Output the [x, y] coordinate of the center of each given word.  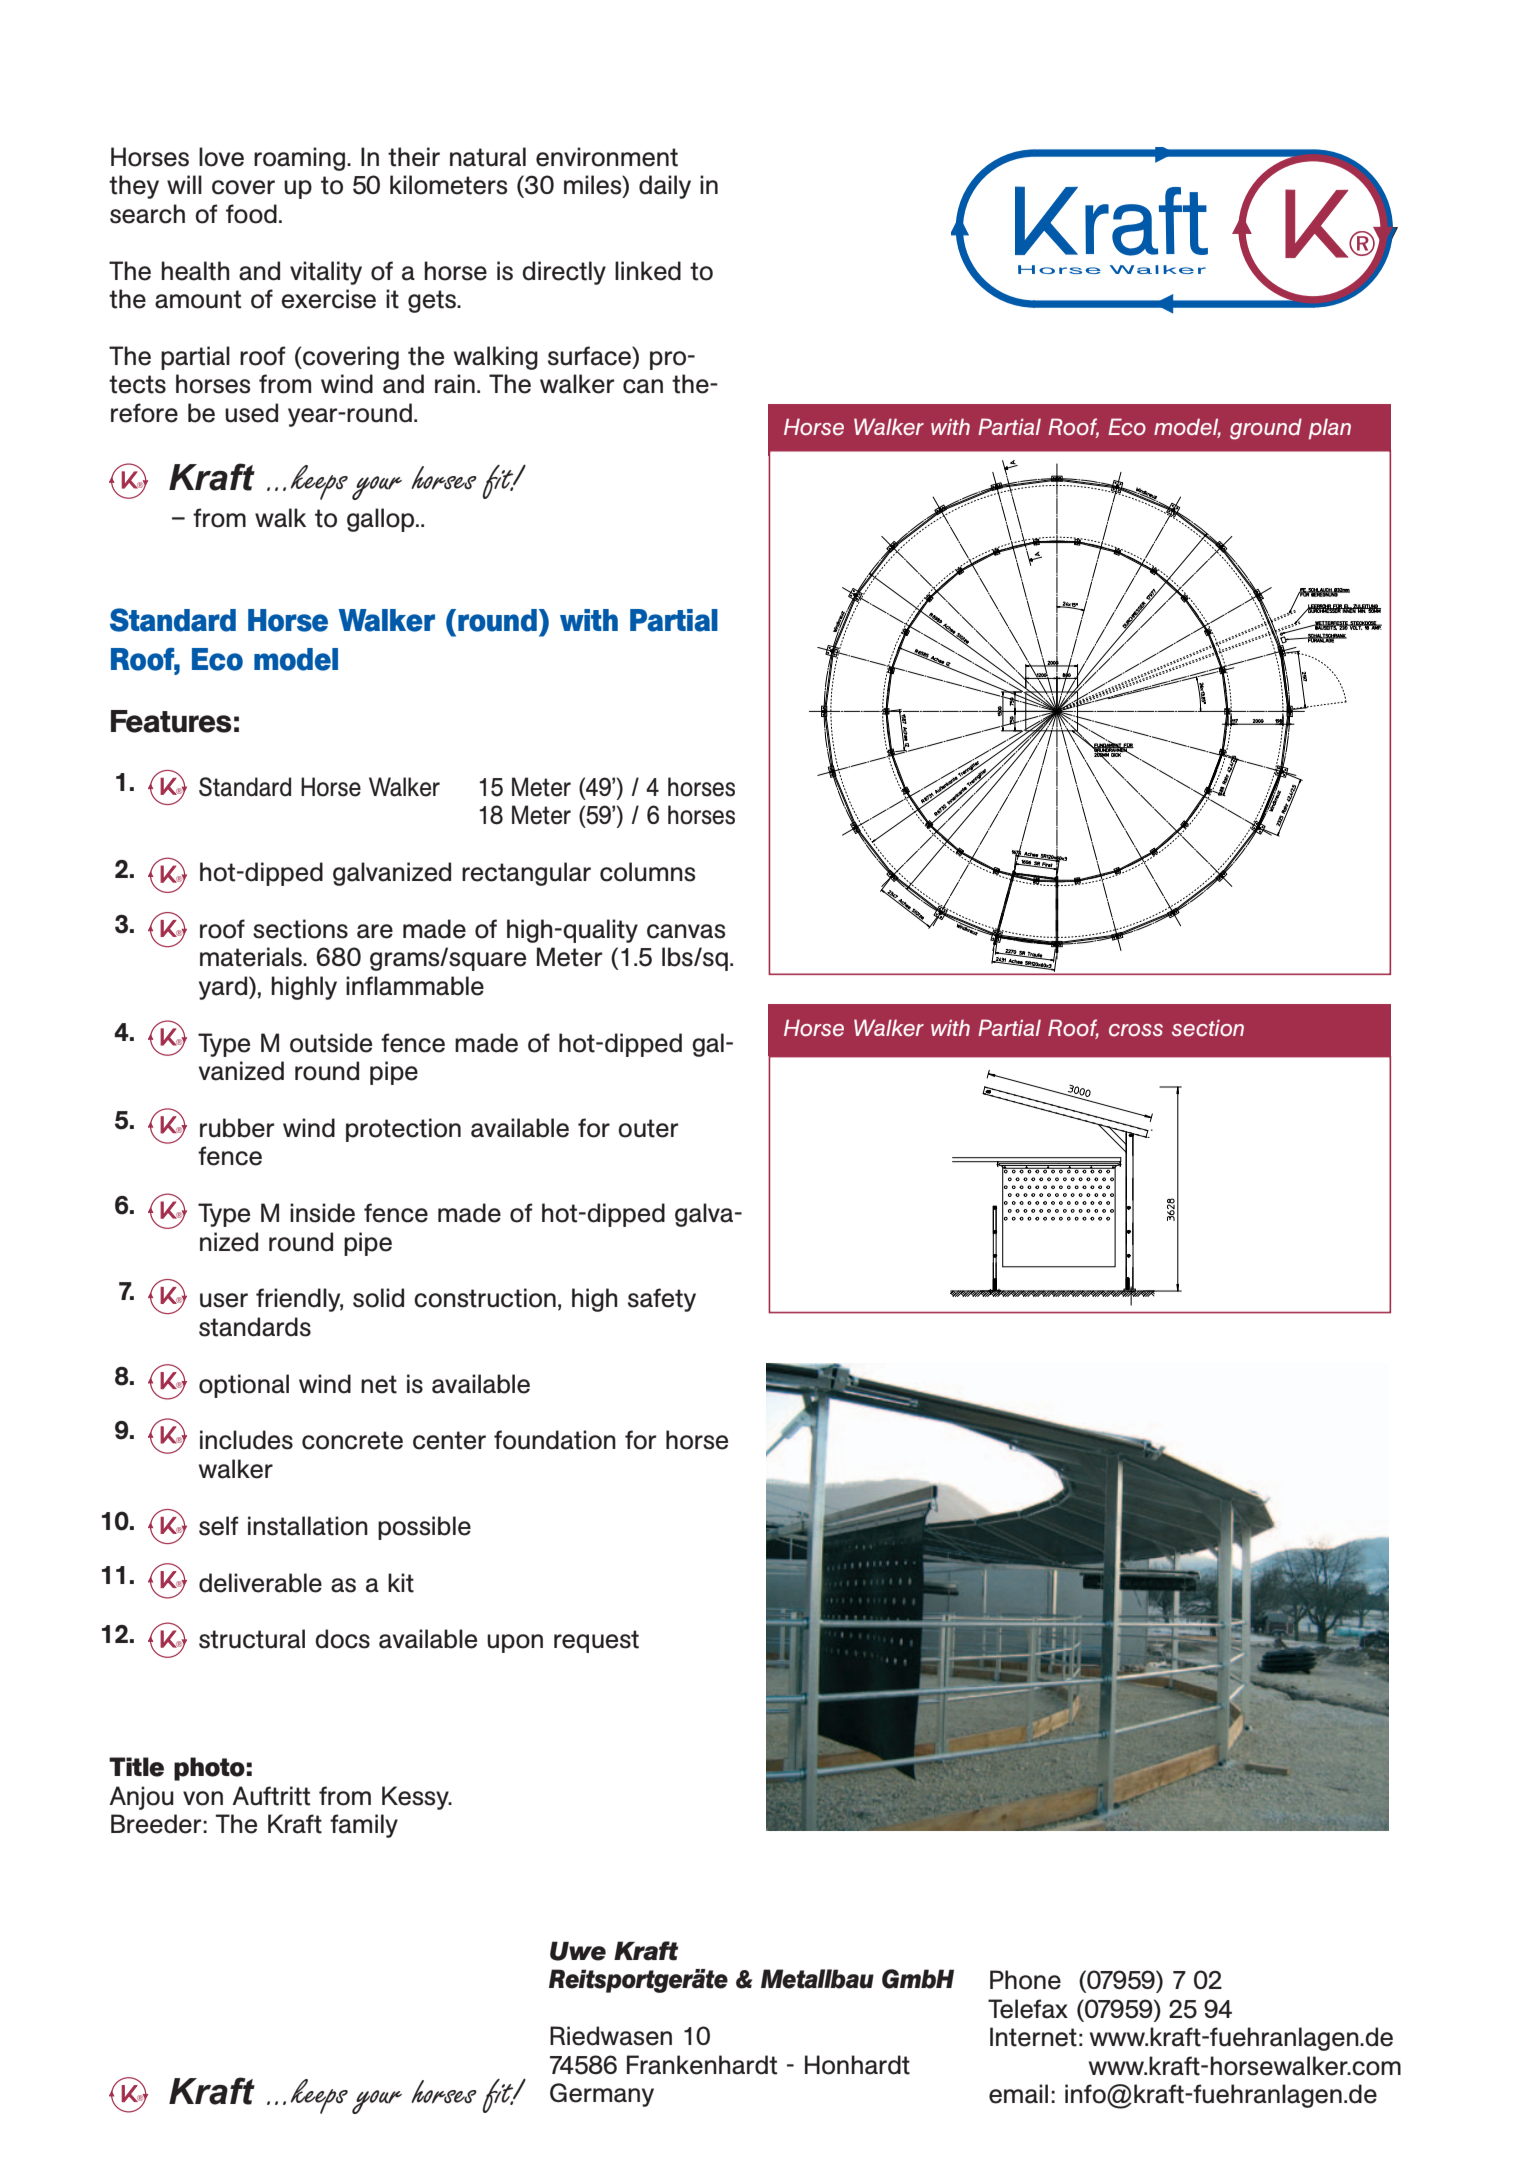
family [364, 1826]
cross [1136, 1030]
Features [171, 721]
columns [647, 872]
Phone [1025, 1980]
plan [1329, 429]
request [596, 1641]
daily [665, 187]
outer [648, 1128]
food [251, 214]
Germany [602, 2095]
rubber [237, 1128]
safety [662, 1300]
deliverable [260, 1583]
